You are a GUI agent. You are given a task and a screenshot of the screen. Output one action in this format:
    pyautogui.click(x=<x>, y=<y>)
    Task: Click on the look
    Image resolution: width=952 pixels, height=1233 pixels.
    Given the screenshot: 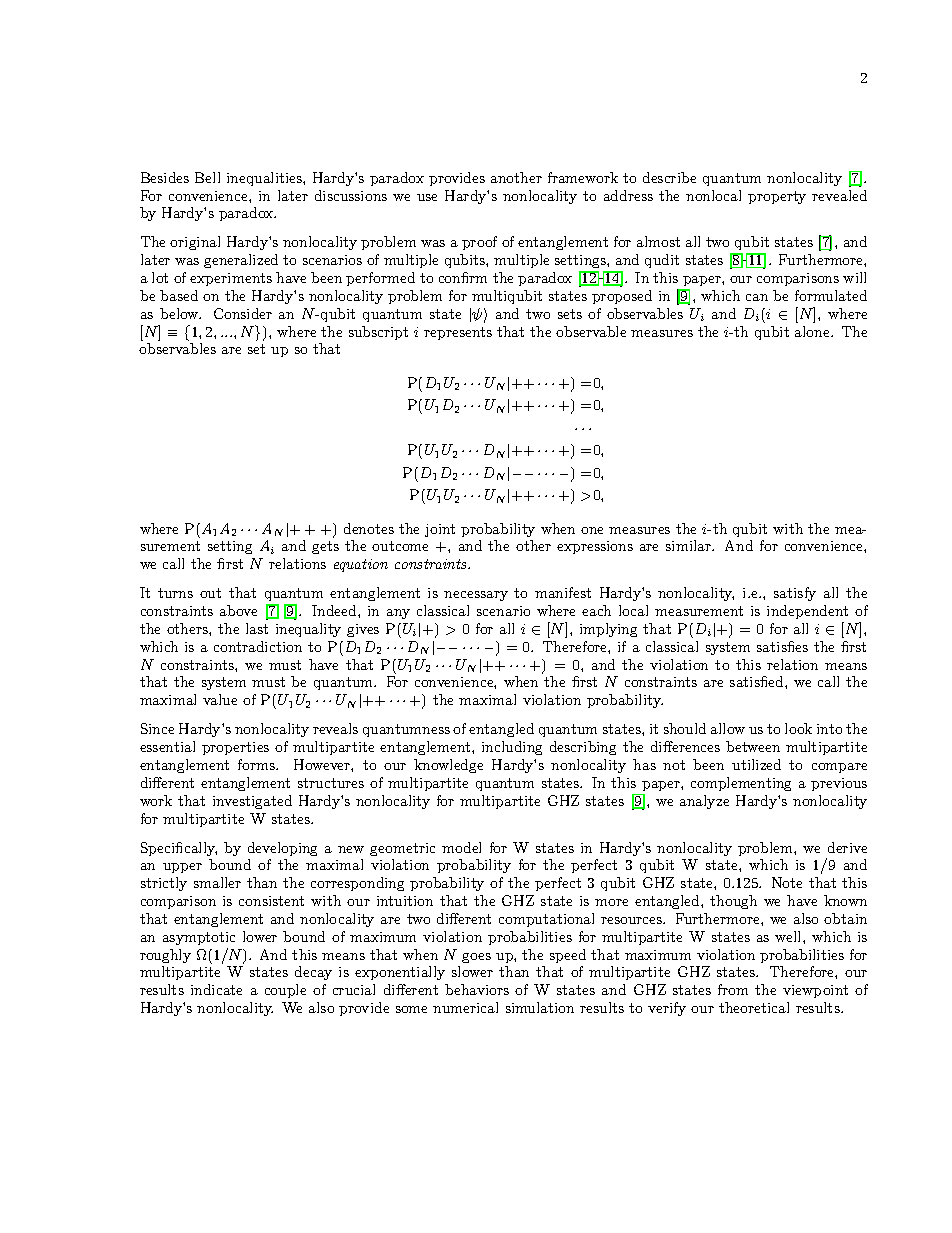 What is the action you would take?
    pyautogui.click(x=798, y=728)
